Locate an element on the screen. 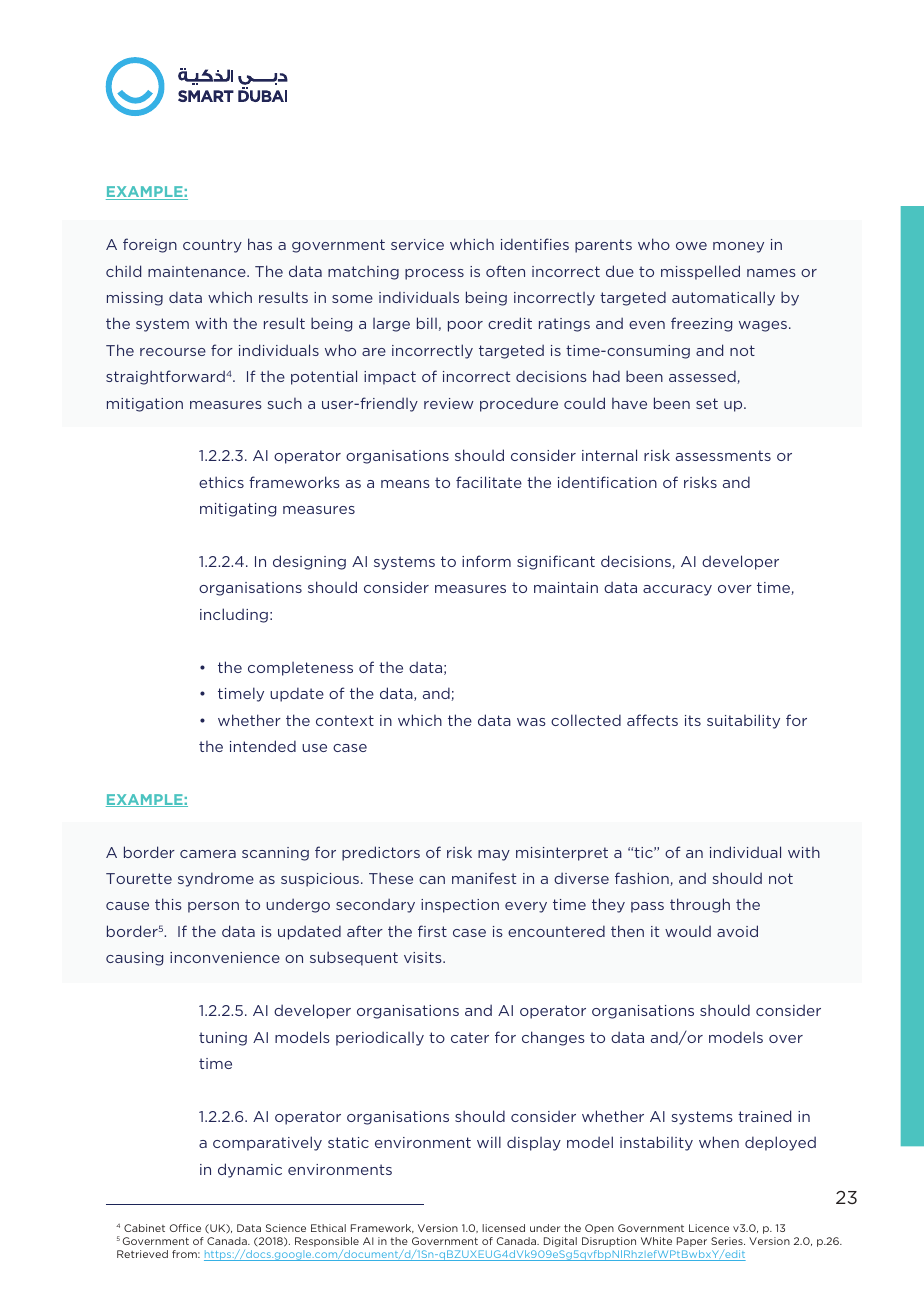 The image size is (924, 1308). mitigating is located at coordinates (238, 510).
